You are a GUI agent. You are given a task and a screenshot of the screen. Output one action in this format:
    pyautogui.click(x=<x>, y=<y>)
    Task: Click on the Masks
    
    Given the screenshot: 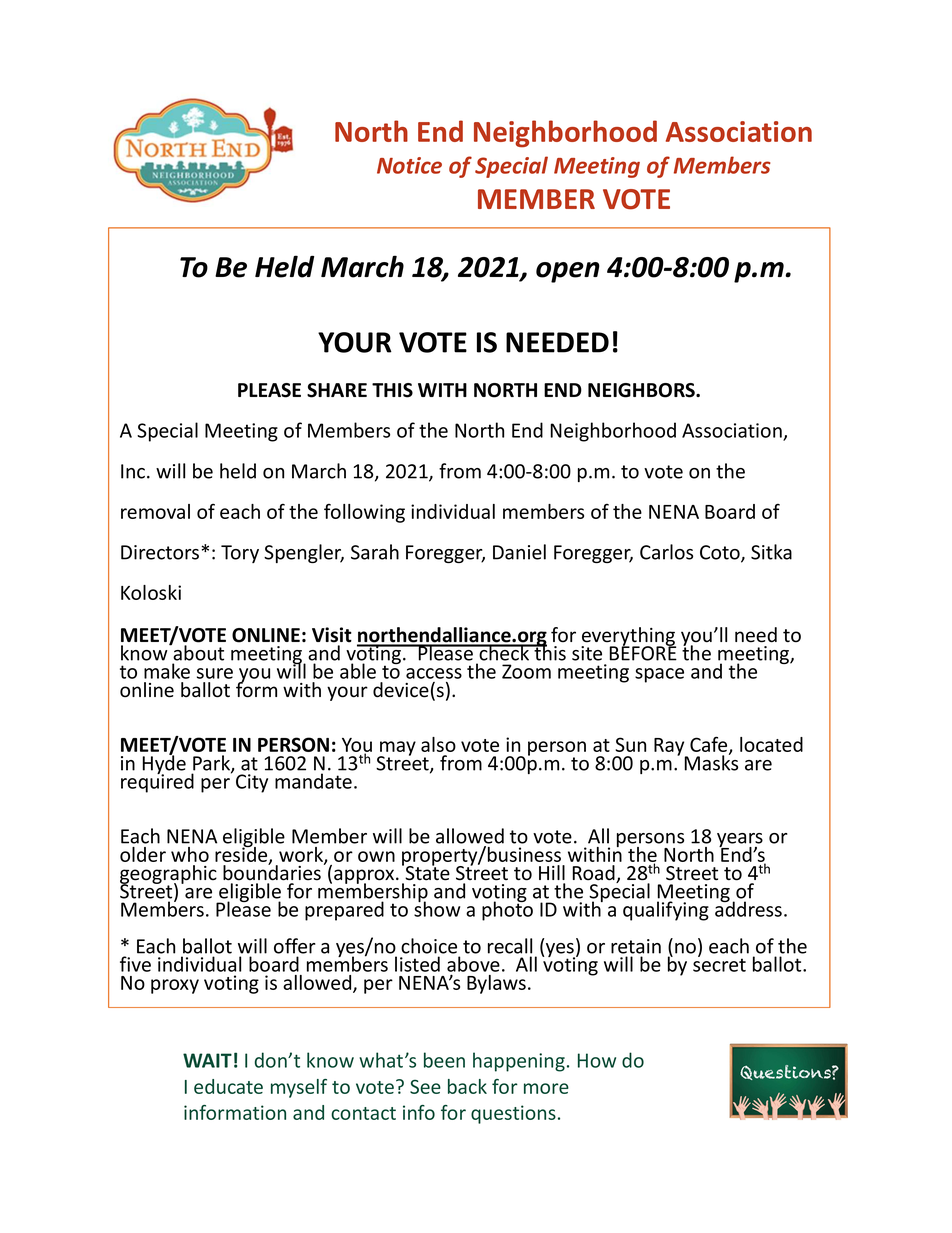 What is the action you would take?
    pyautogui.click(x=711, y=762)
